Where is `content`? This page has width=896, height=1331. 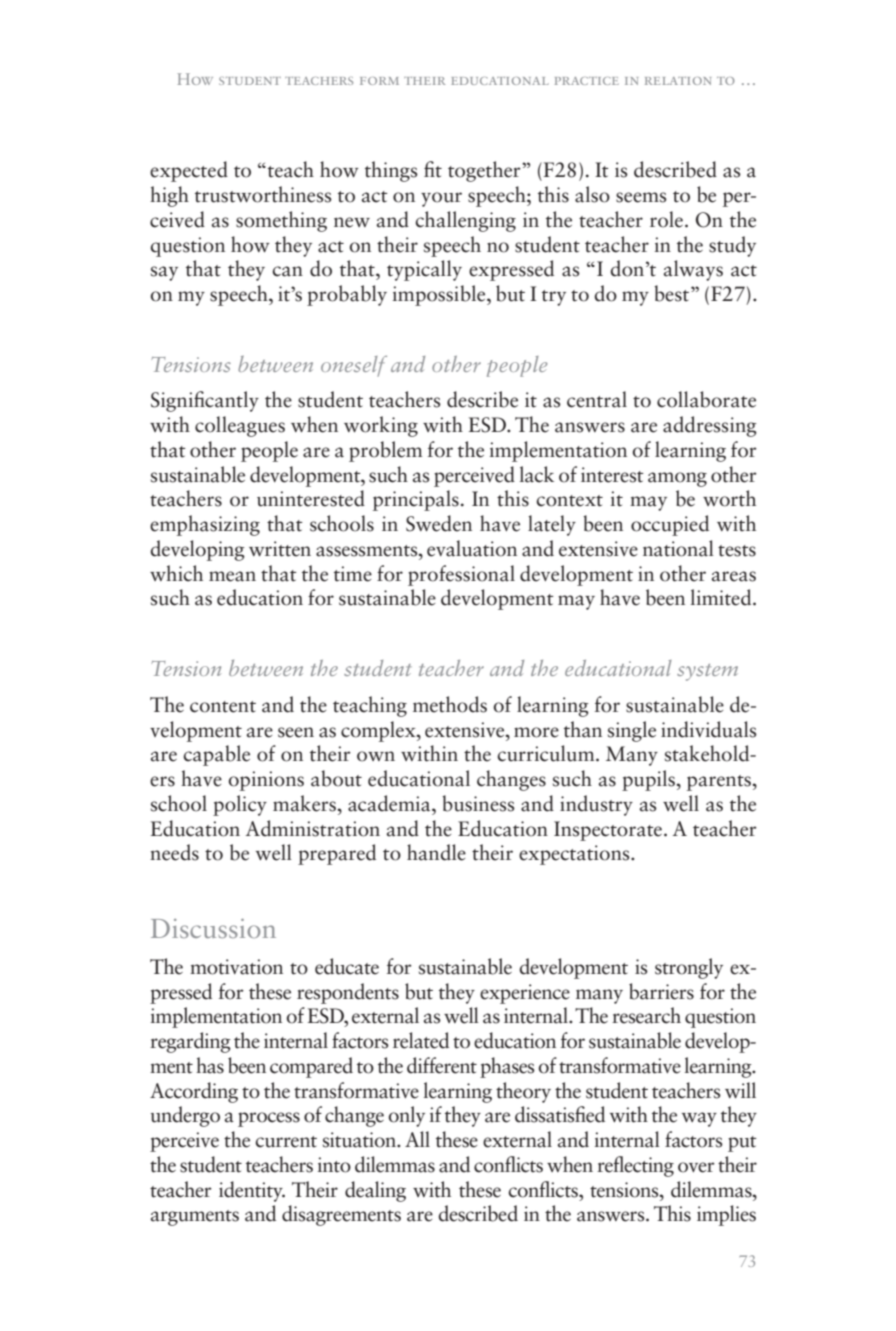
content is located at coordinates (223, 707).
